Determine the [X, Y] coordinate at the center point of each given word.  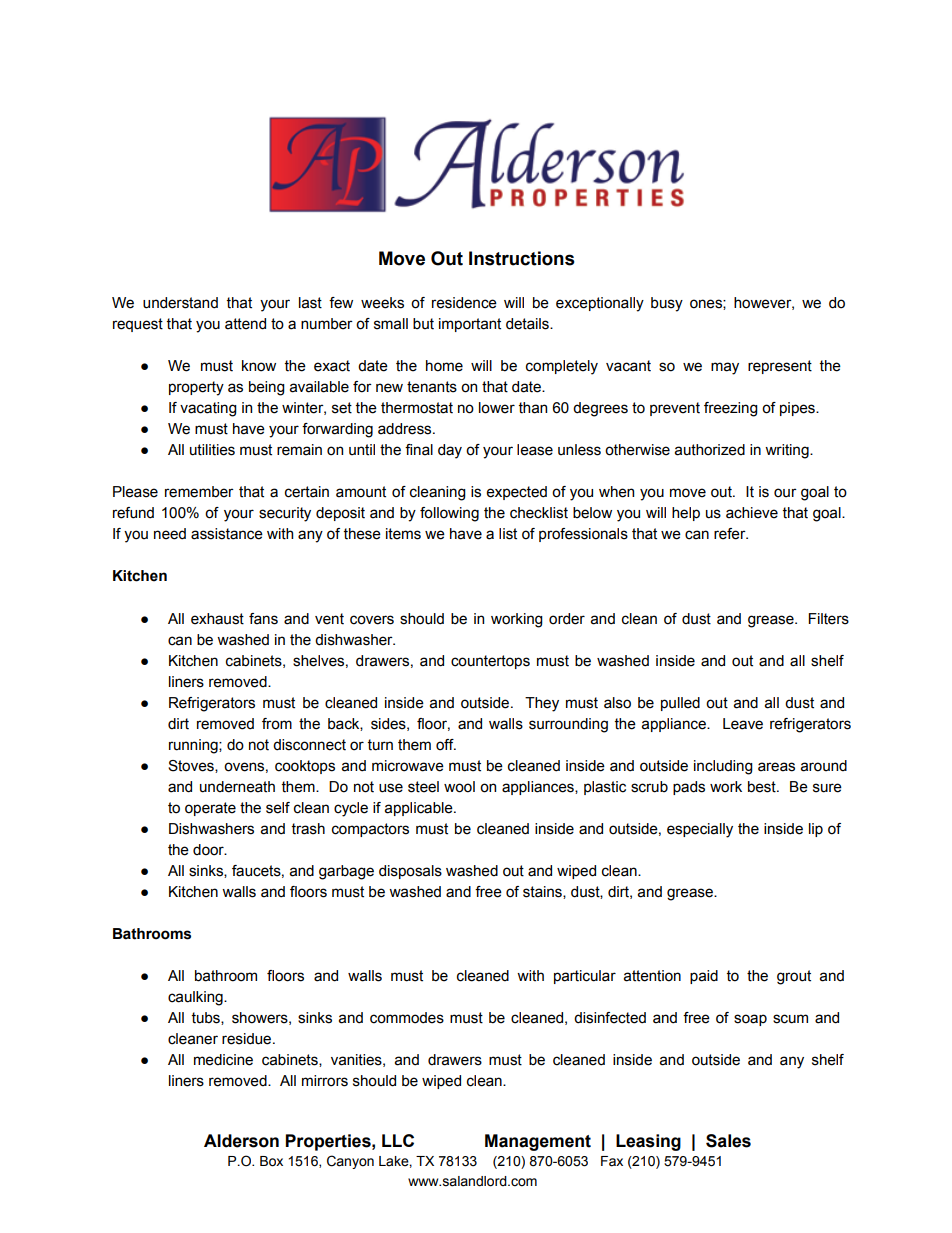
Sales [728, 1141]
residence [464, 303]
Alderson [241, 1141]
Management [538, 1142]
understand [180, 303]
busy [667, 304]
